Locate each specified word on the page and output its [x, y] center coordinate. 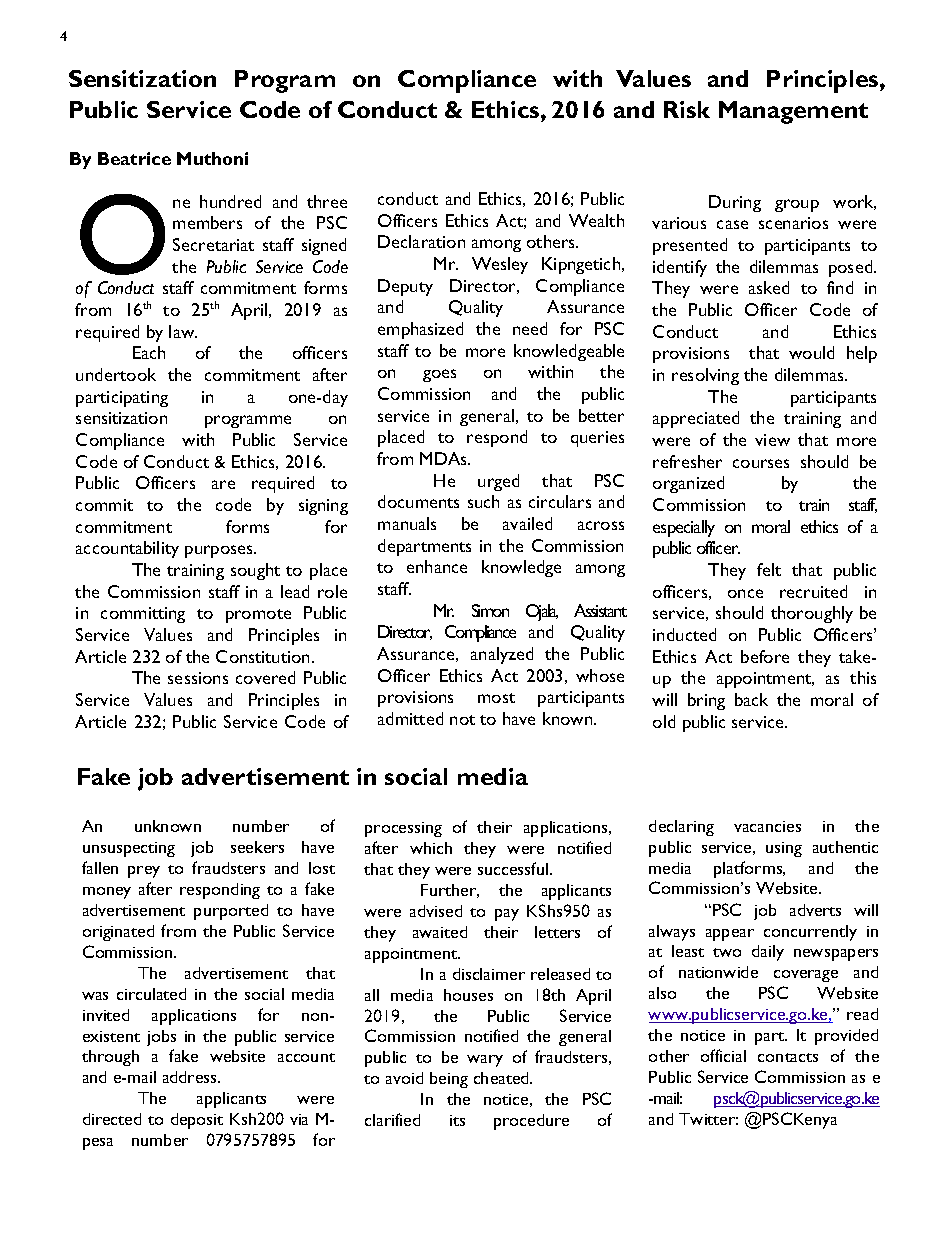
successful [514, 868]
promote [258, 616]
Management [793, 112]
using [784, 849]
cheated [503, 1078]
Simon [490, 610]
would [811, 352]
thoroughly [812, 614]
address [191, 1077]
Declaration [421, 241]
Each [149, 352]
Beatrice [134, 158]
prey [144, 872]
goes [439, 375]
